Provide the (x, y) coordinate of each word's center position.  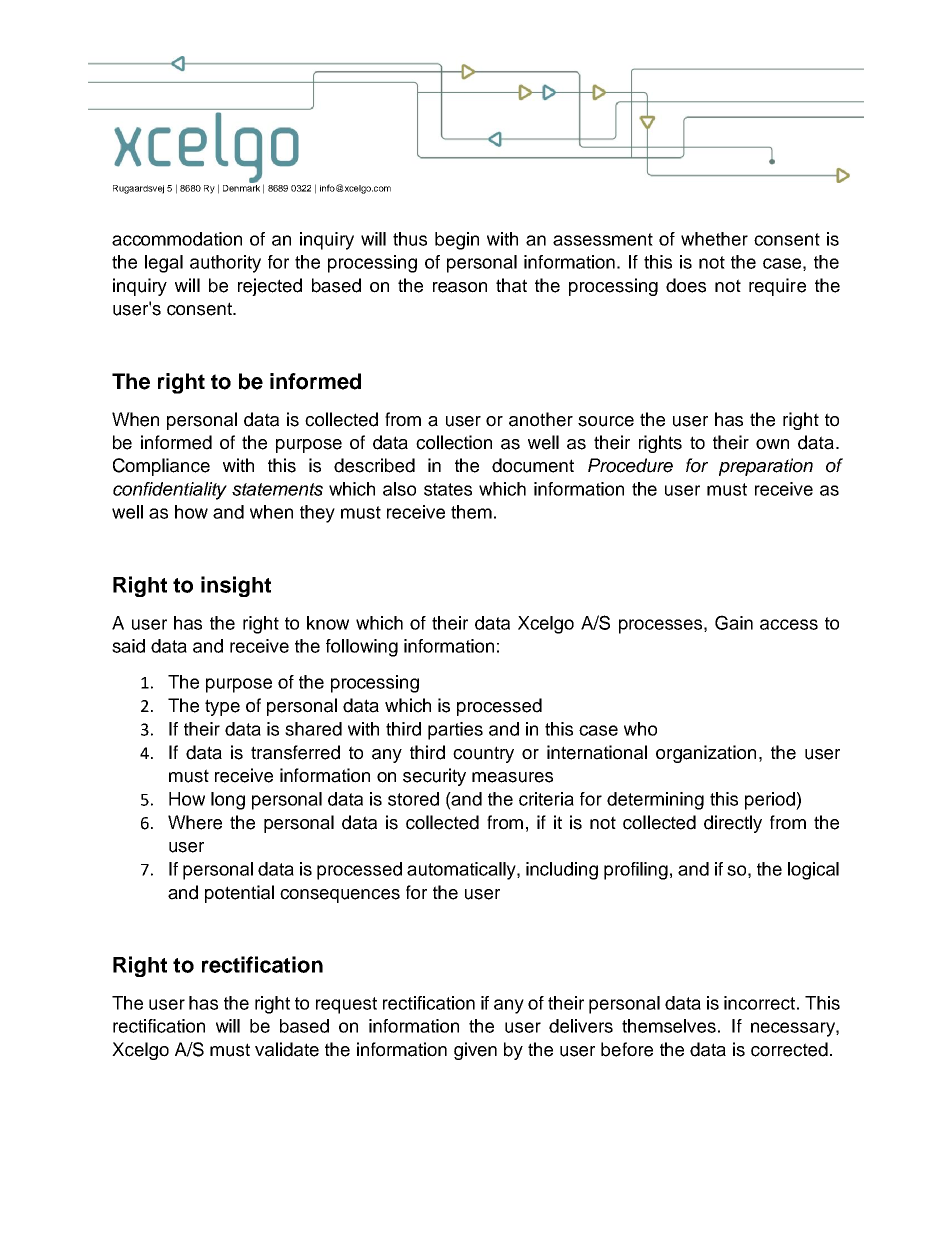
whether (714, 239)
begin (457, 241)
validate (287, 1049)
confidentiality (170, 491)
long (228, 801)
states (448, 489)
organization (706, 754)
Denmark (241, 188)
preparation (766, 467)
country (483, 754)
